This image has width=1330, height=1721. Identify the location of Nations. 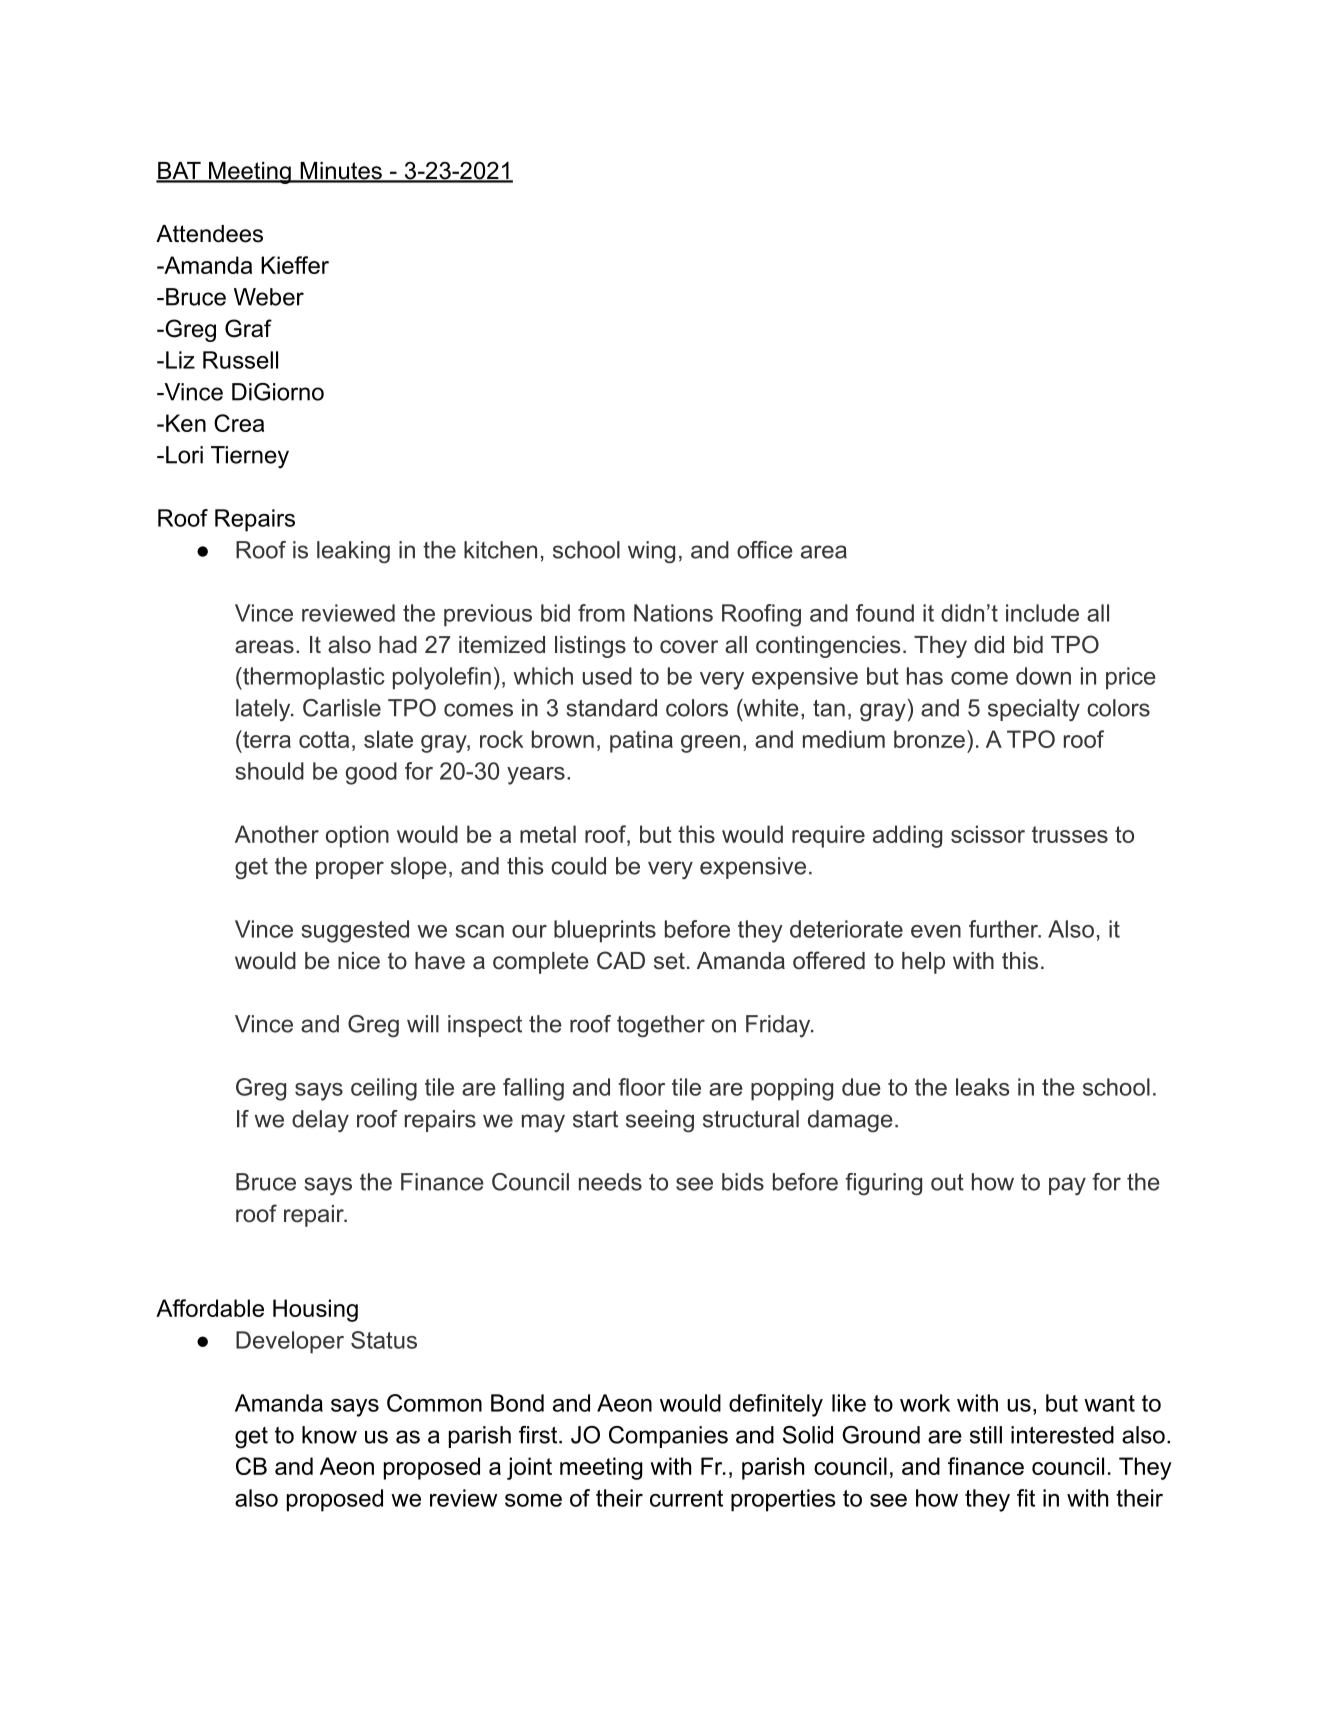
(673, 613).
